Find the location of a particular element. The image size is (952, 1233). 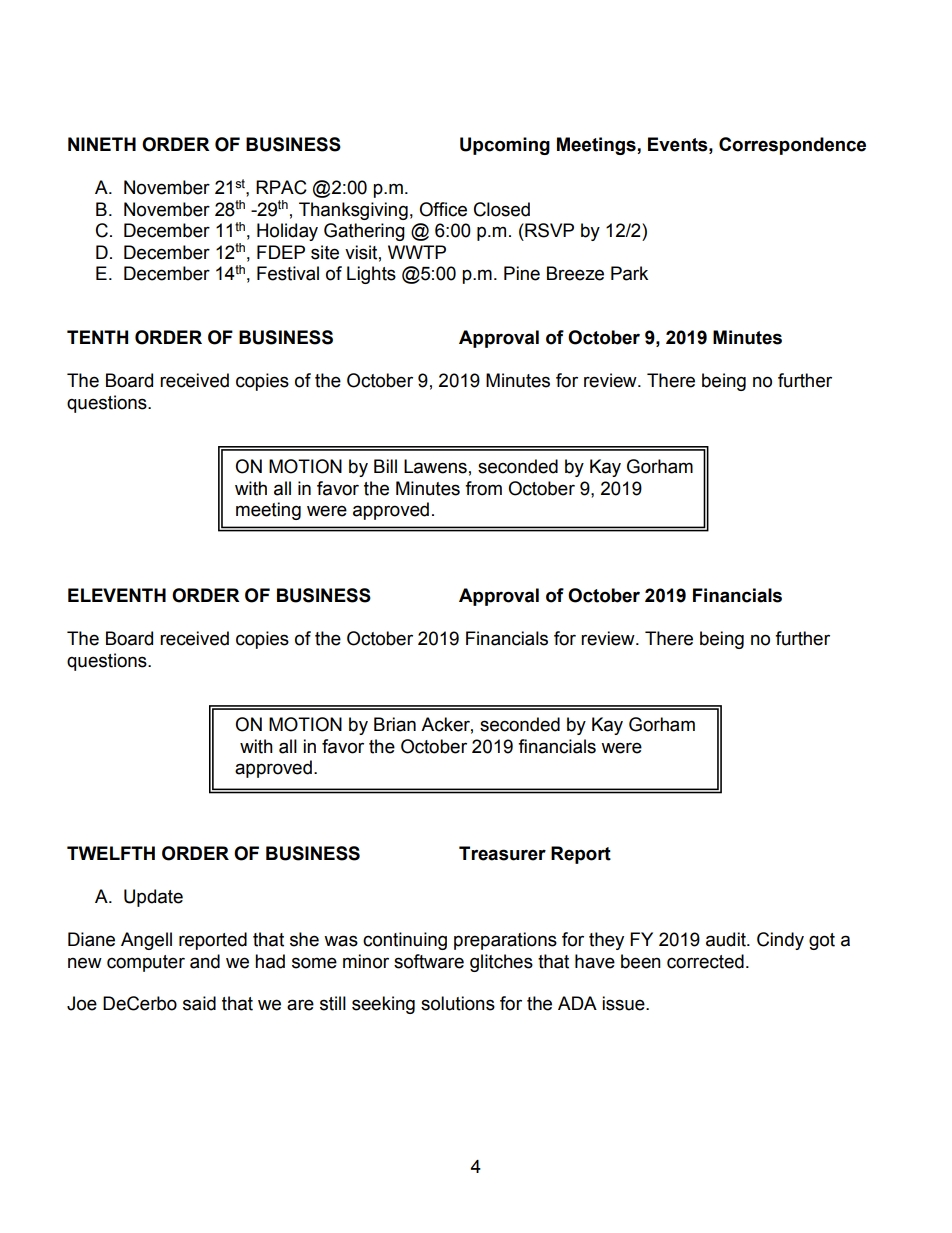

Holiday is located at coordinates (287, 232).
